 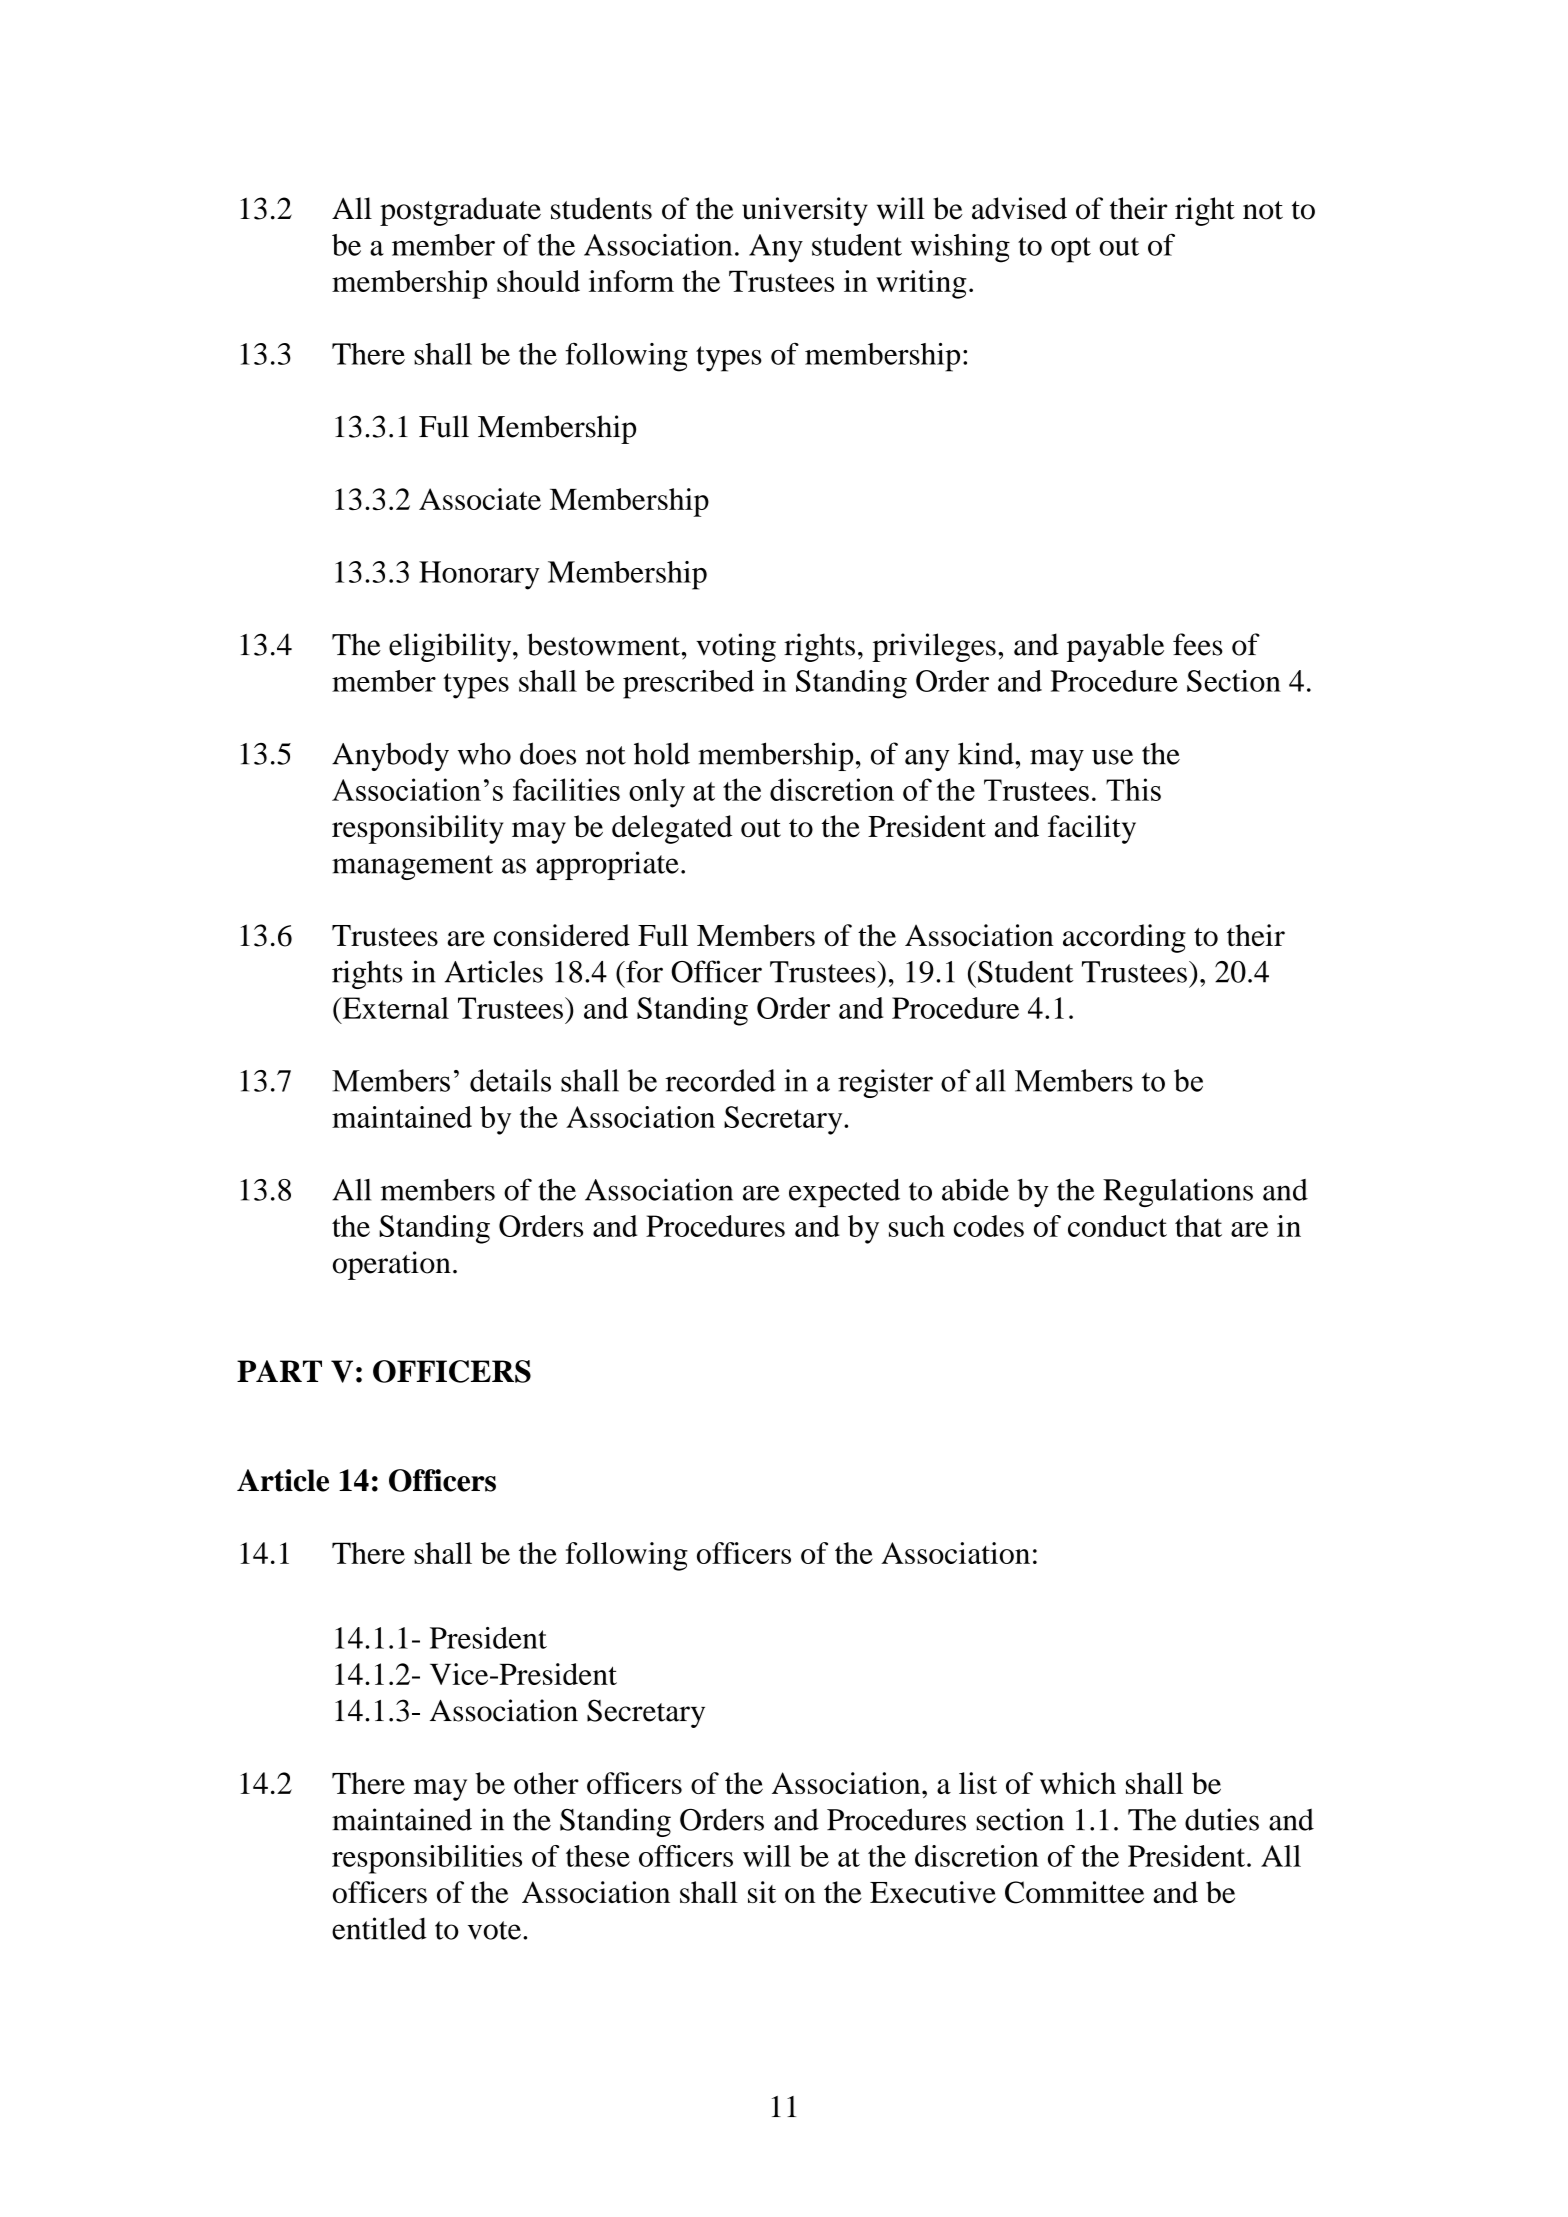 What do you see at coordinates (1133, 789) in the image?
I see `This` at bounding box center [1133, 789].
